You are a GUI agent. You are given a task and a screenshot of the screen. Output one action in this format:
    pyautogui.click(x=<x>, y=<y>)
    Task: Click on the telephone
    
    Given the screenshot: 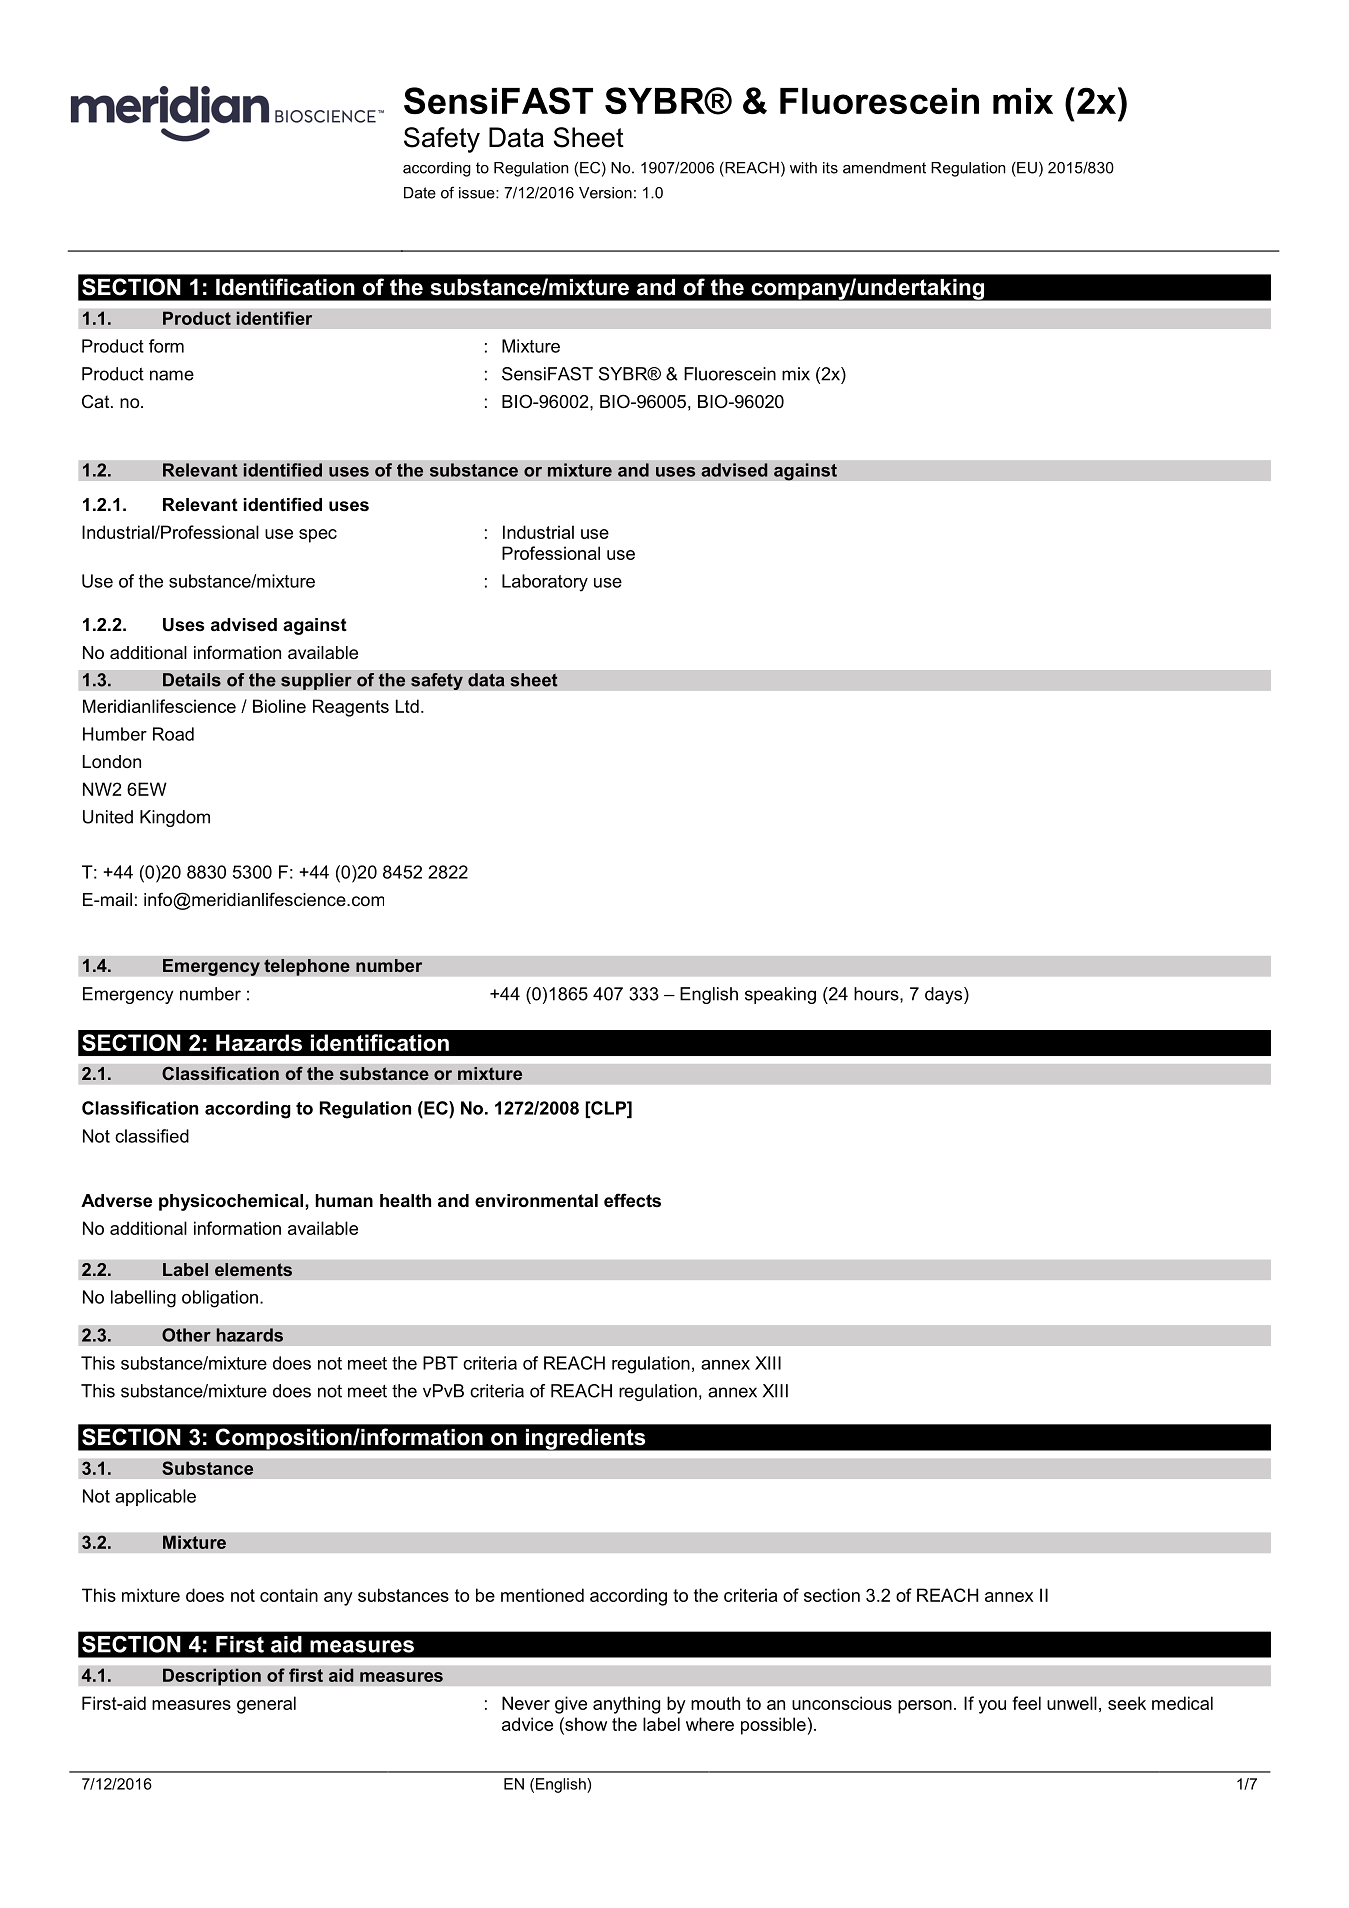 What is the action you would take?
    pyautogui.click(x=307, y=967)
